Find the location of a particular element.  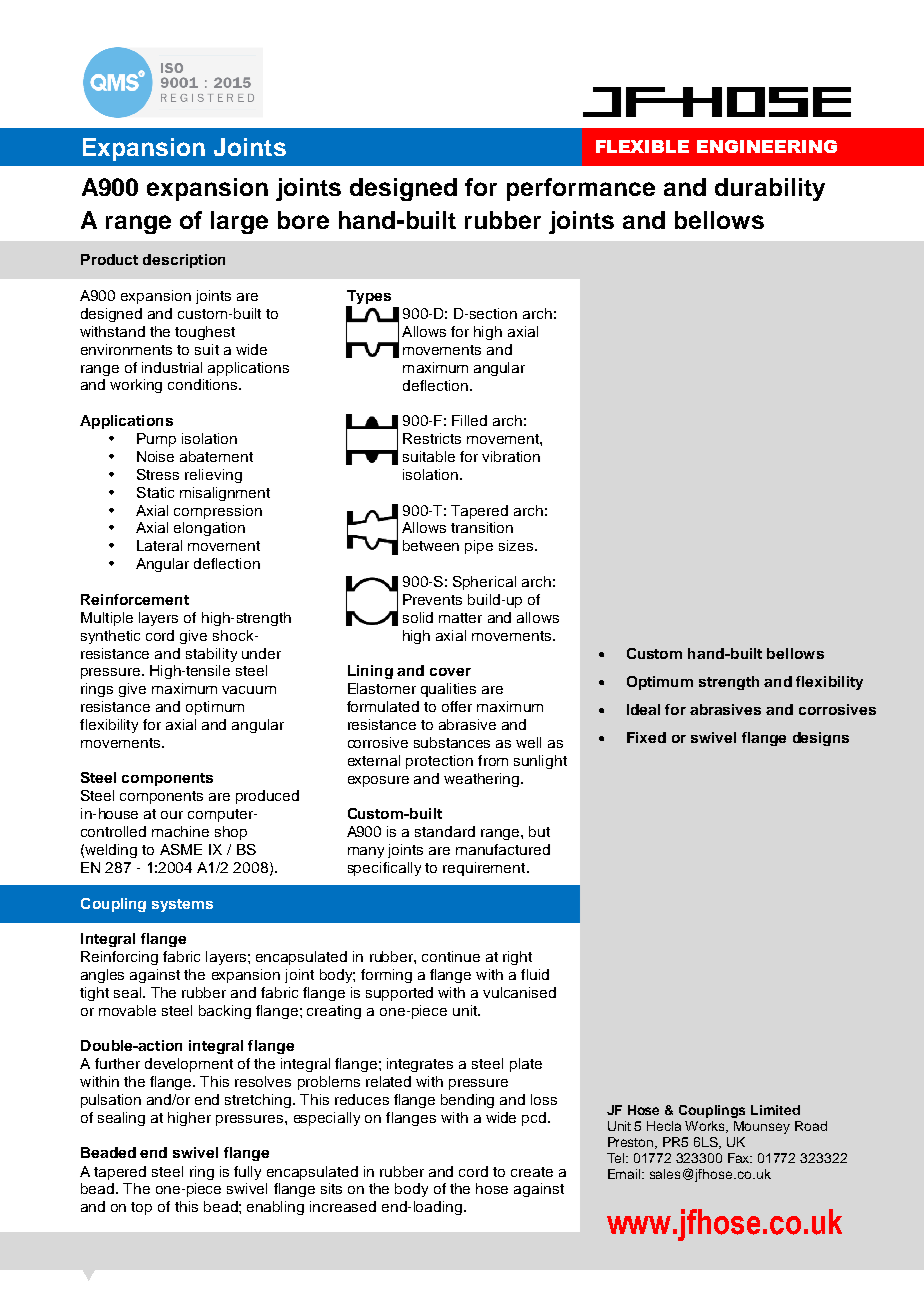

fluid is located at coordinates (535, 974).
